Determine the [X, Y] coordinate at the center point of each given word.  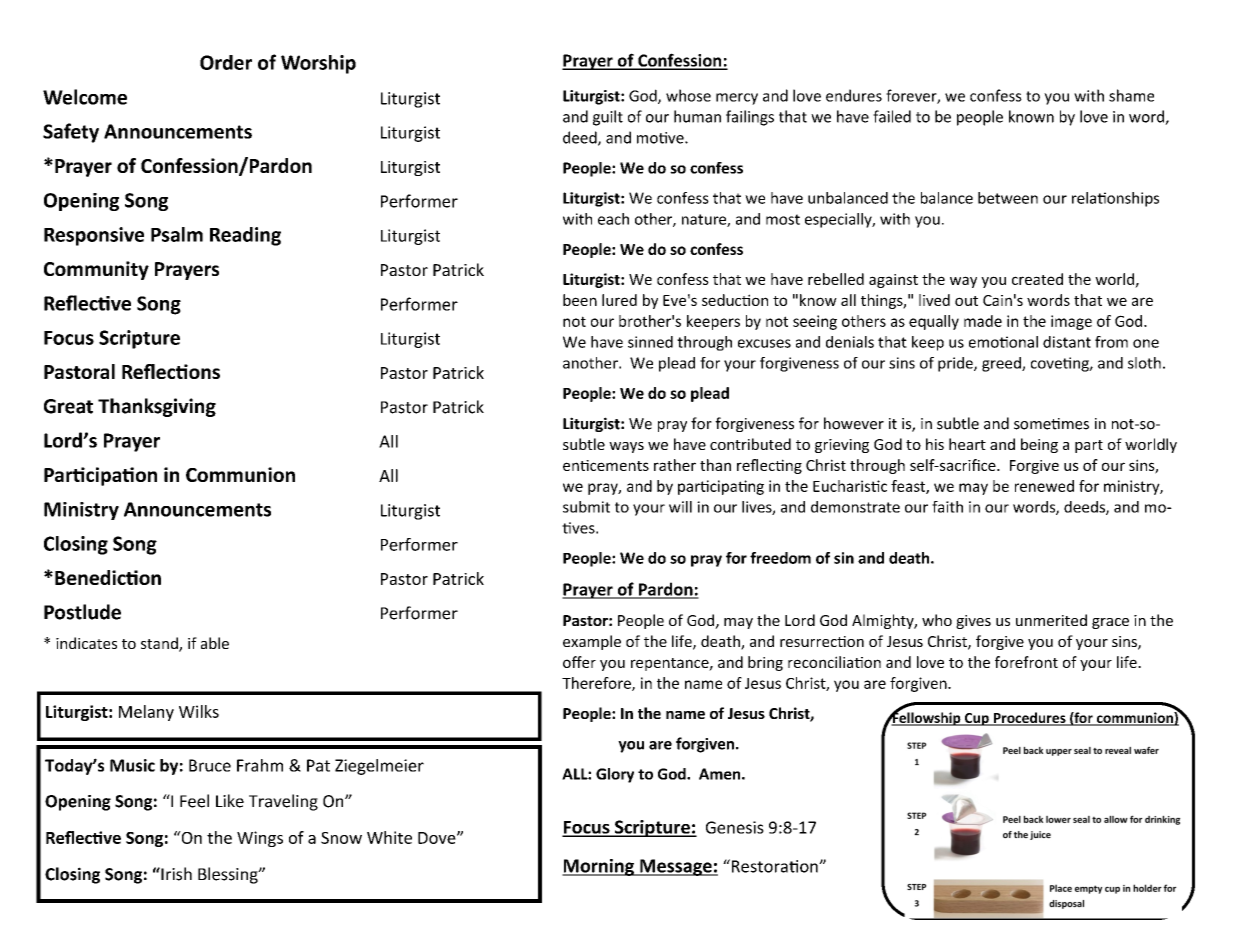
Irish [175, 874]
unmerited [1051, 620]
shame [1131, 95]
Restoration [774, 866]
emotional [1003, 342]
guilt [608, 118]
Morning [599, 867]
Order [226, 62]
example [592, 642]
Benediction [108, 577]
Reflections [171, 371]
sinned [650, 342]
